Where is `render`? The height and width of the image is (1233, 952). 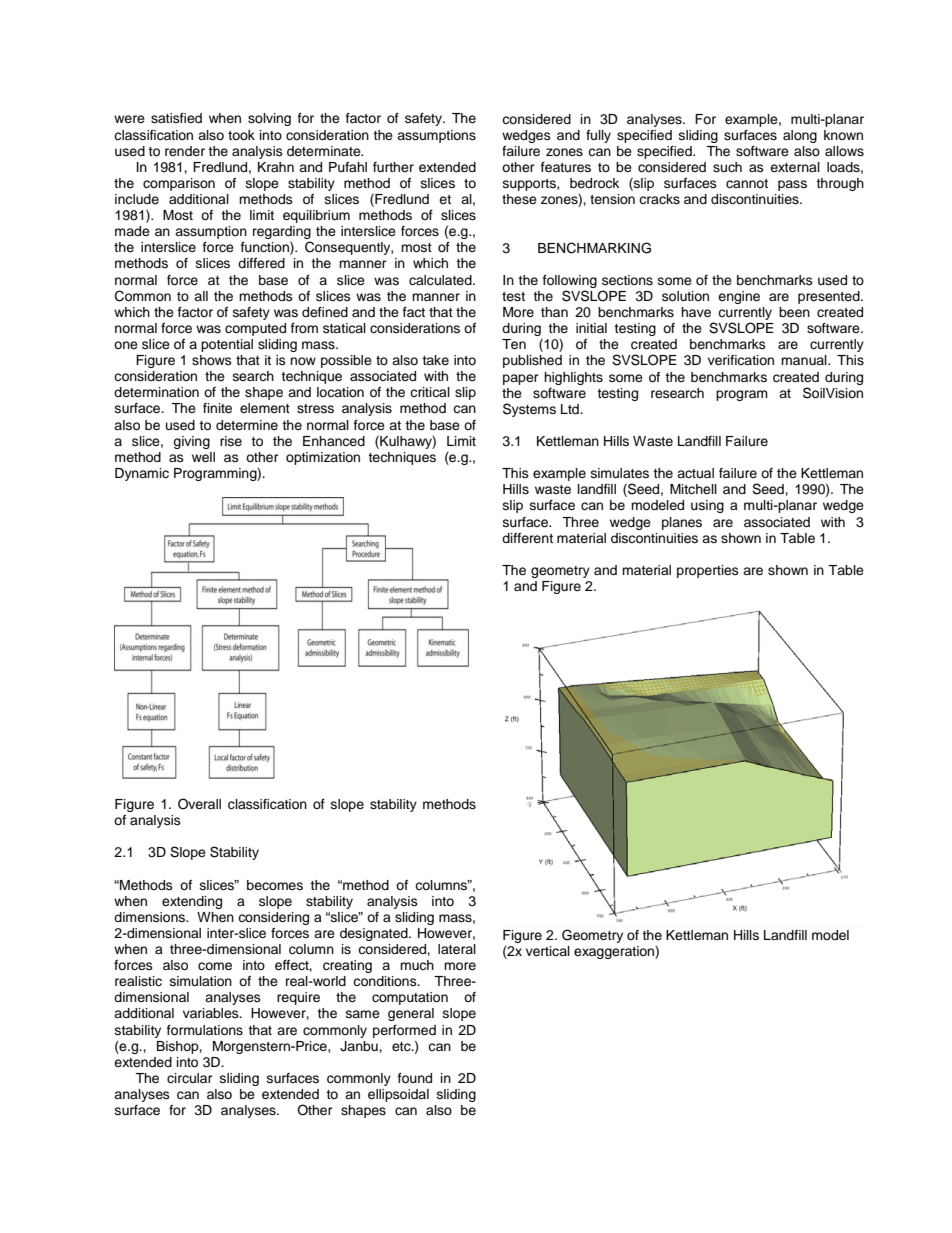
render is located at coordinates (185, 151).
